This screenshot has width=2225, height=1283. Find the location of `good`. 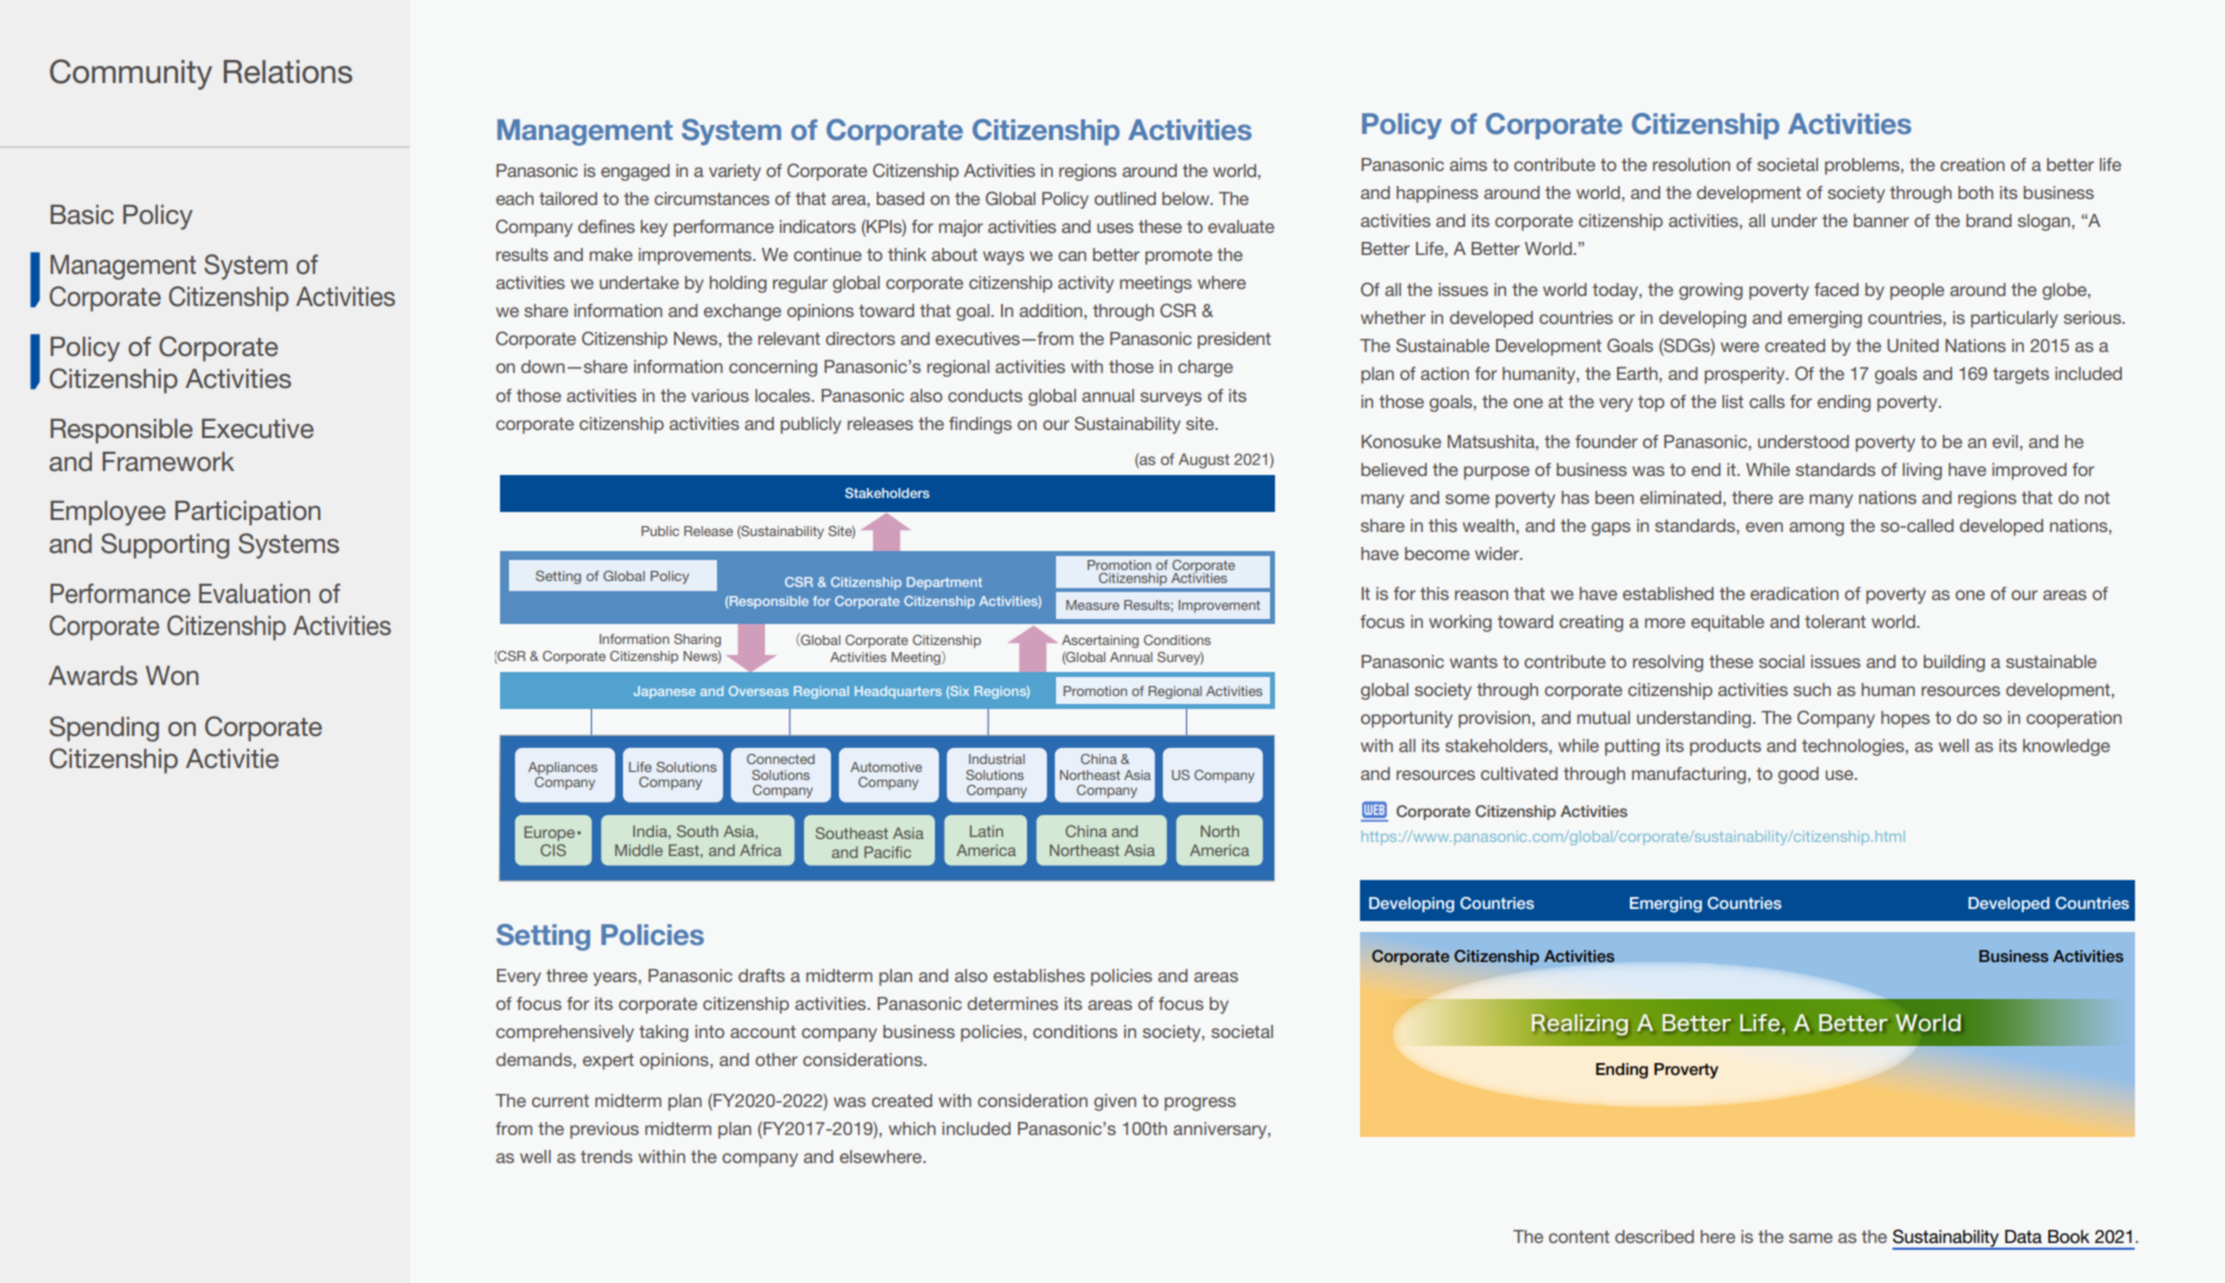

good is located at coordinates (1798, 775).
